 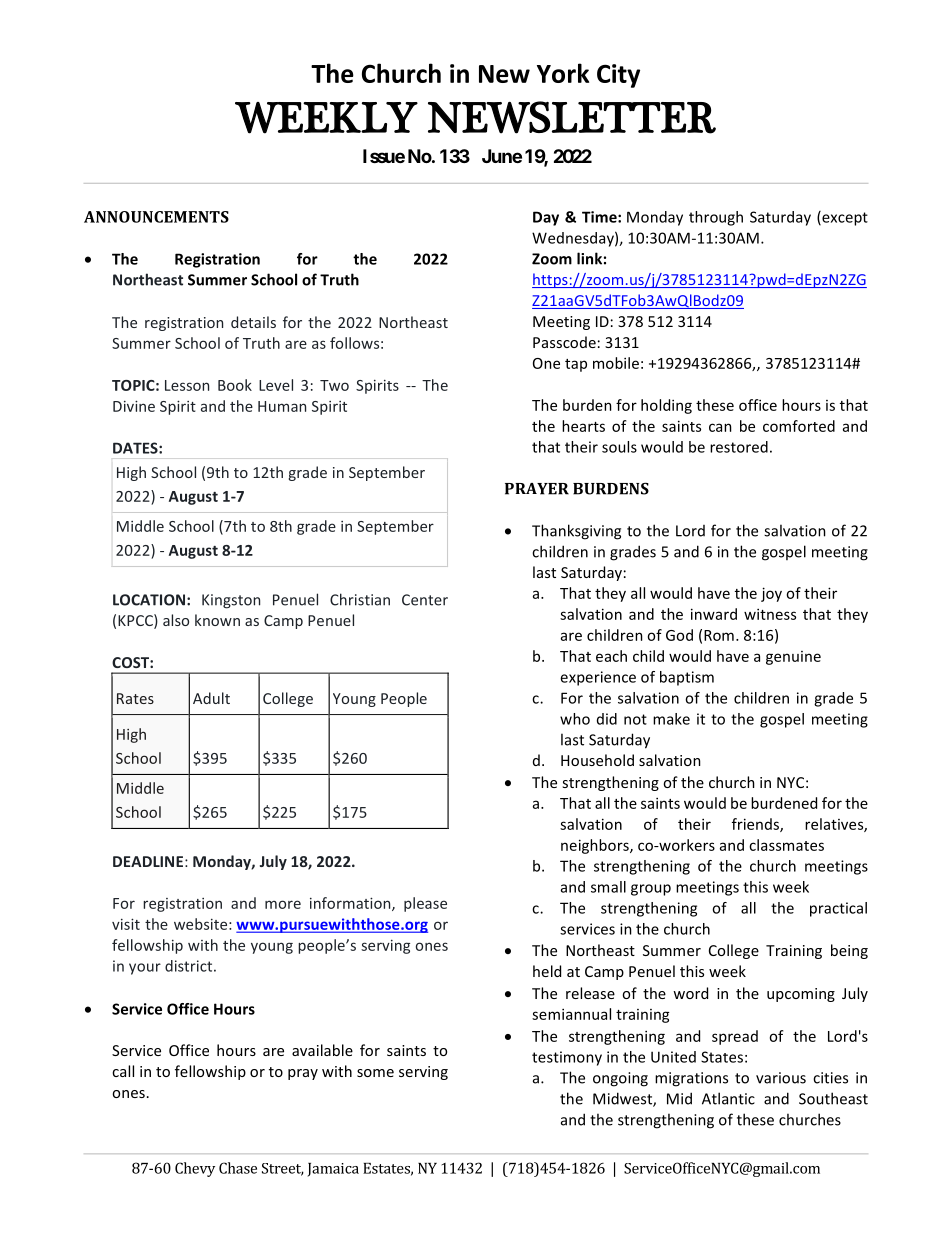 I want to click on NEWSLETTER, so click(x=572, y=117).
